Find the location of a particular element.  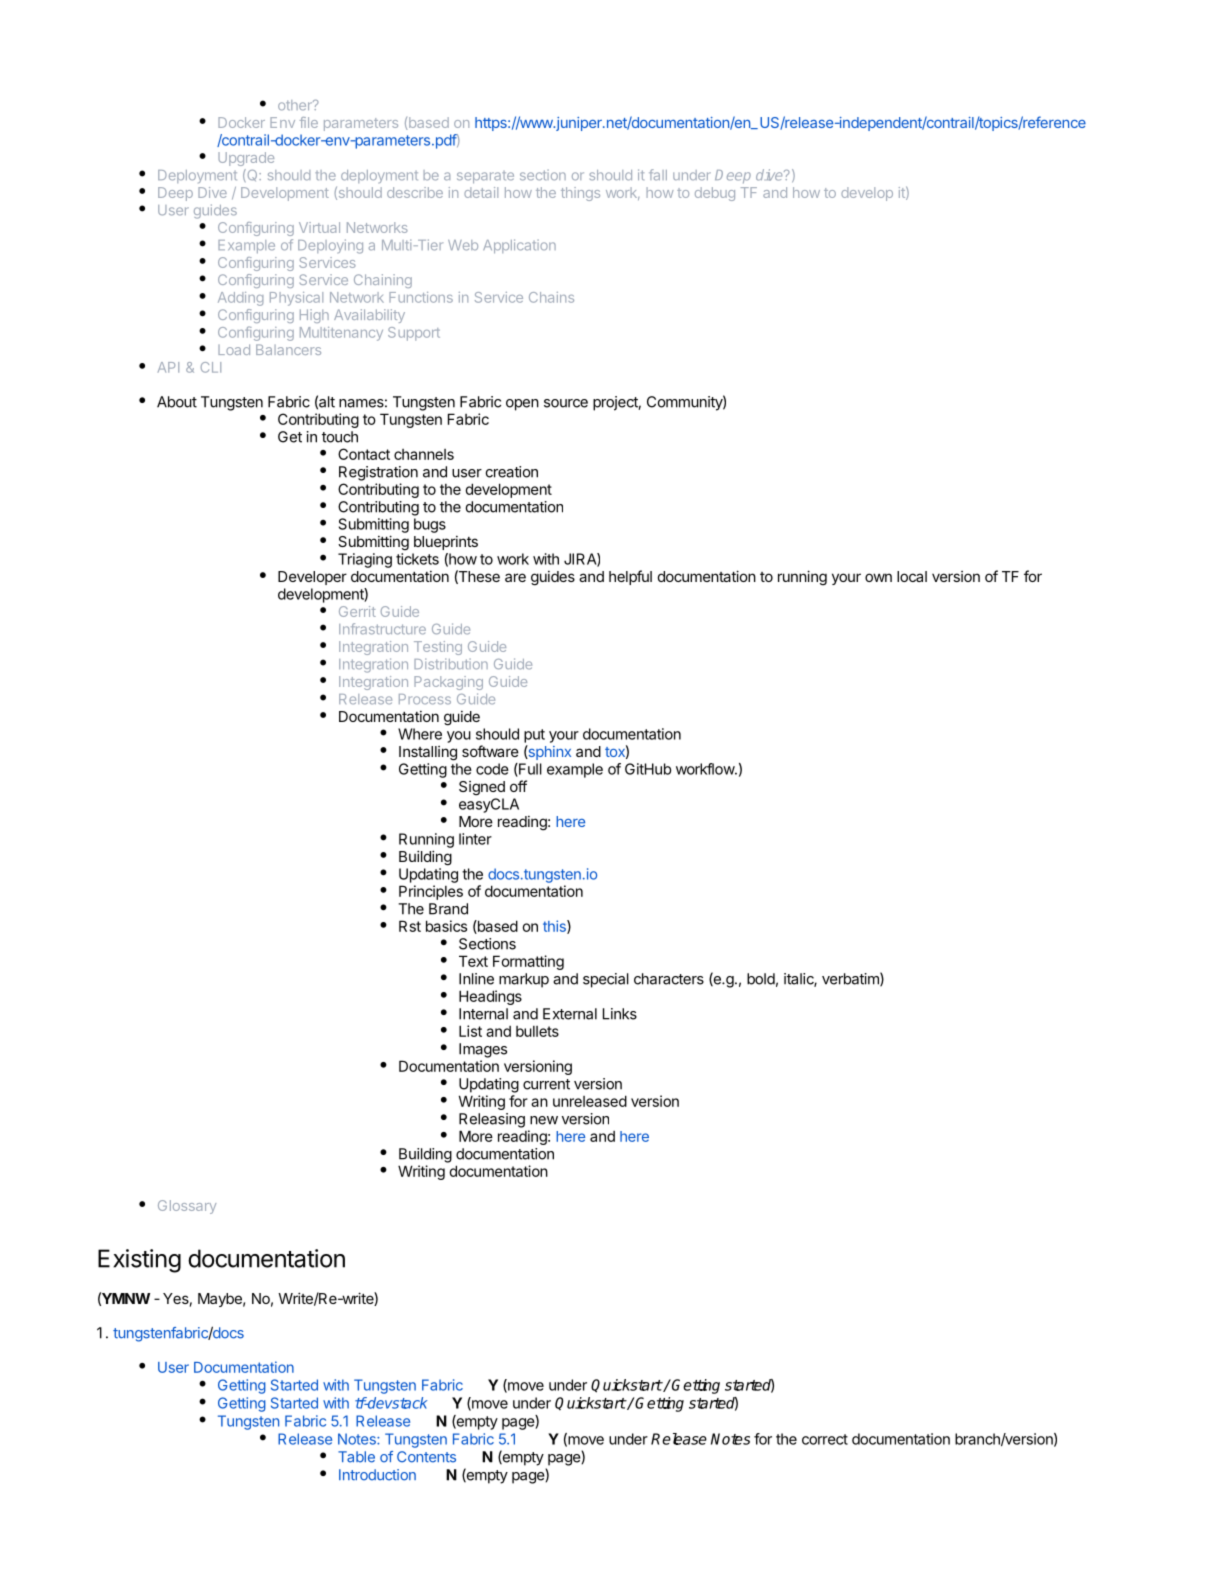

separate is located at coordinates (485, 177).
